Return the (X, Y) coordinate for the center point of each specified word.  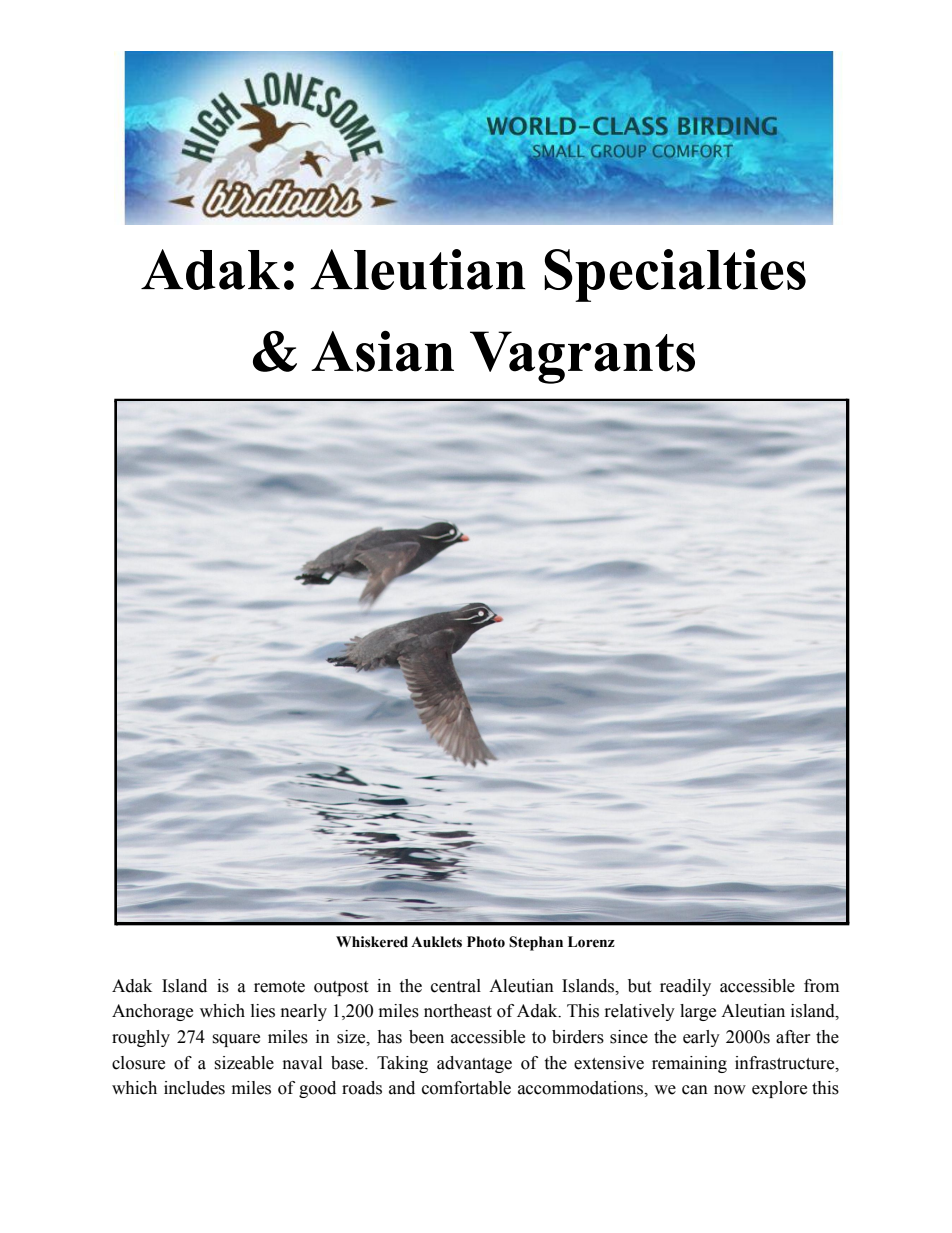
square (236, 1040)
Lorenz (591, 942)
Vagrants (582, 357)
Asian (382, 351)
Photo (486, 942)
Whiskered (372, 942)
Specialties (675, 275)
